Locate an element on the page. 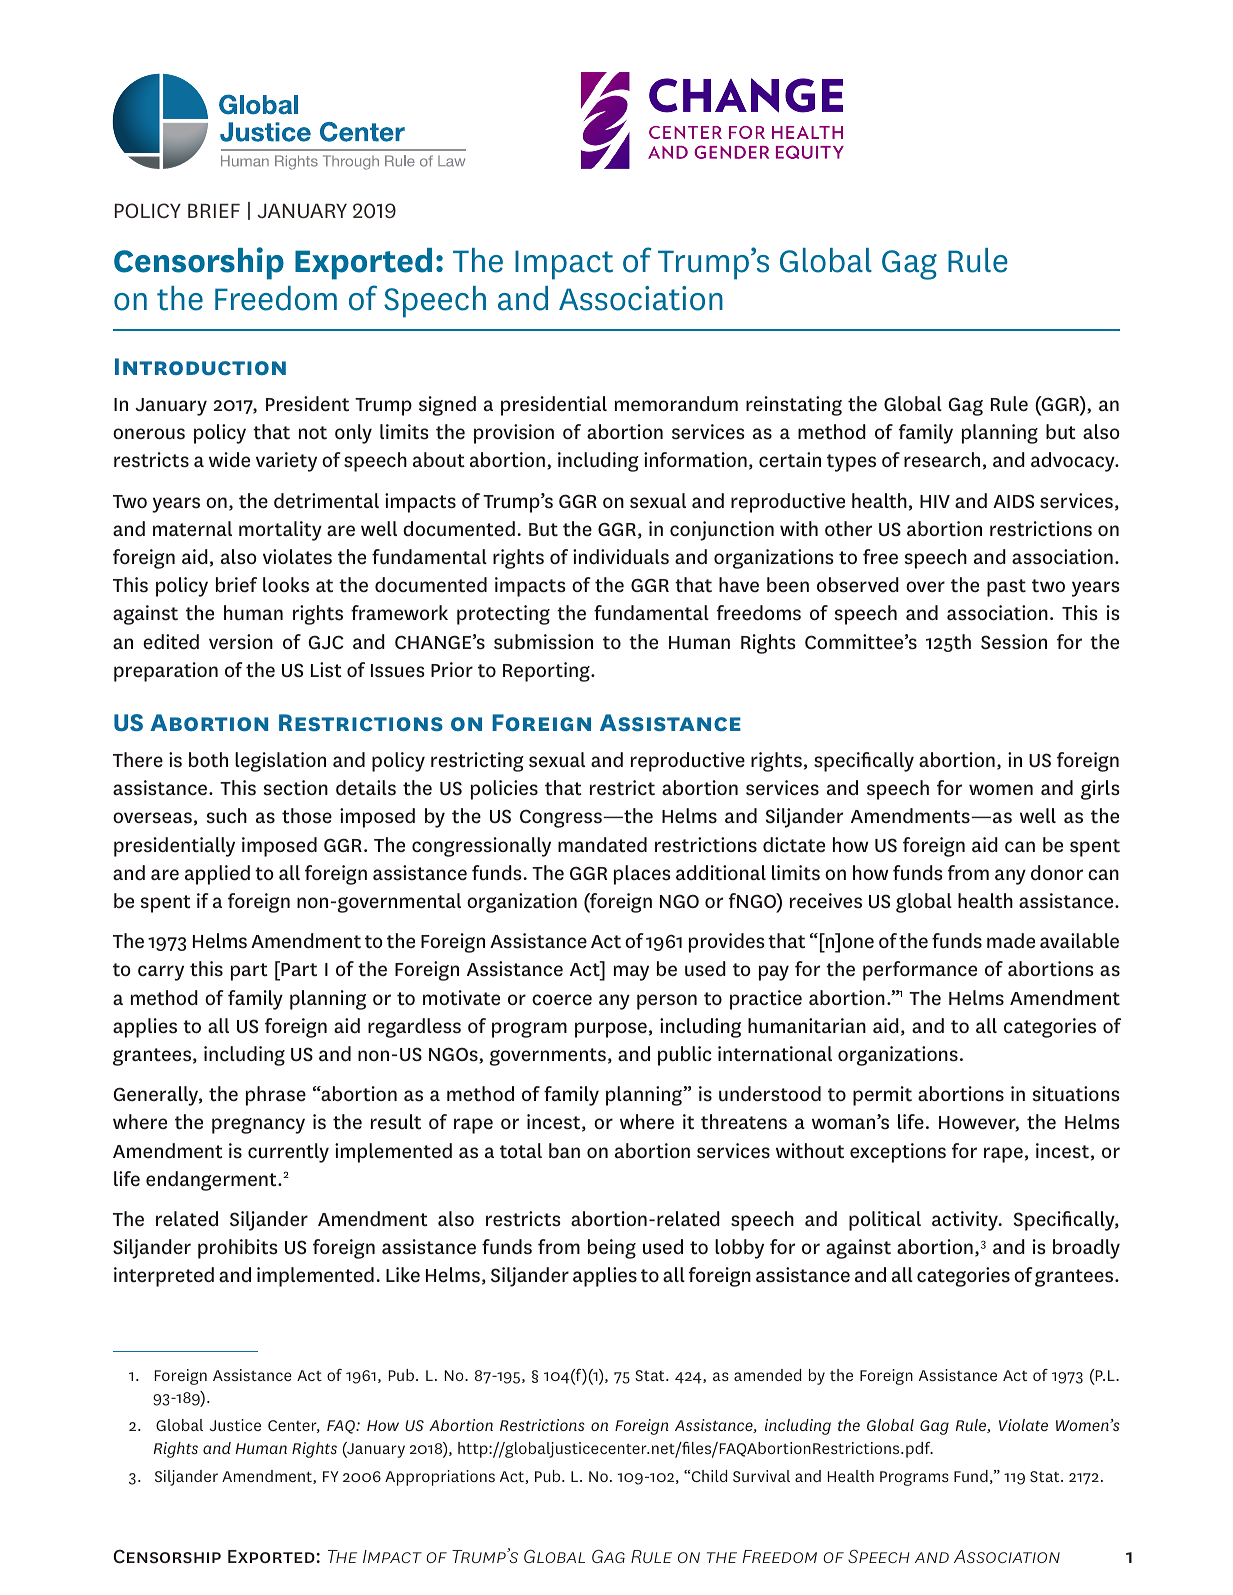  memorandum is located at coordinates (676, 404).
